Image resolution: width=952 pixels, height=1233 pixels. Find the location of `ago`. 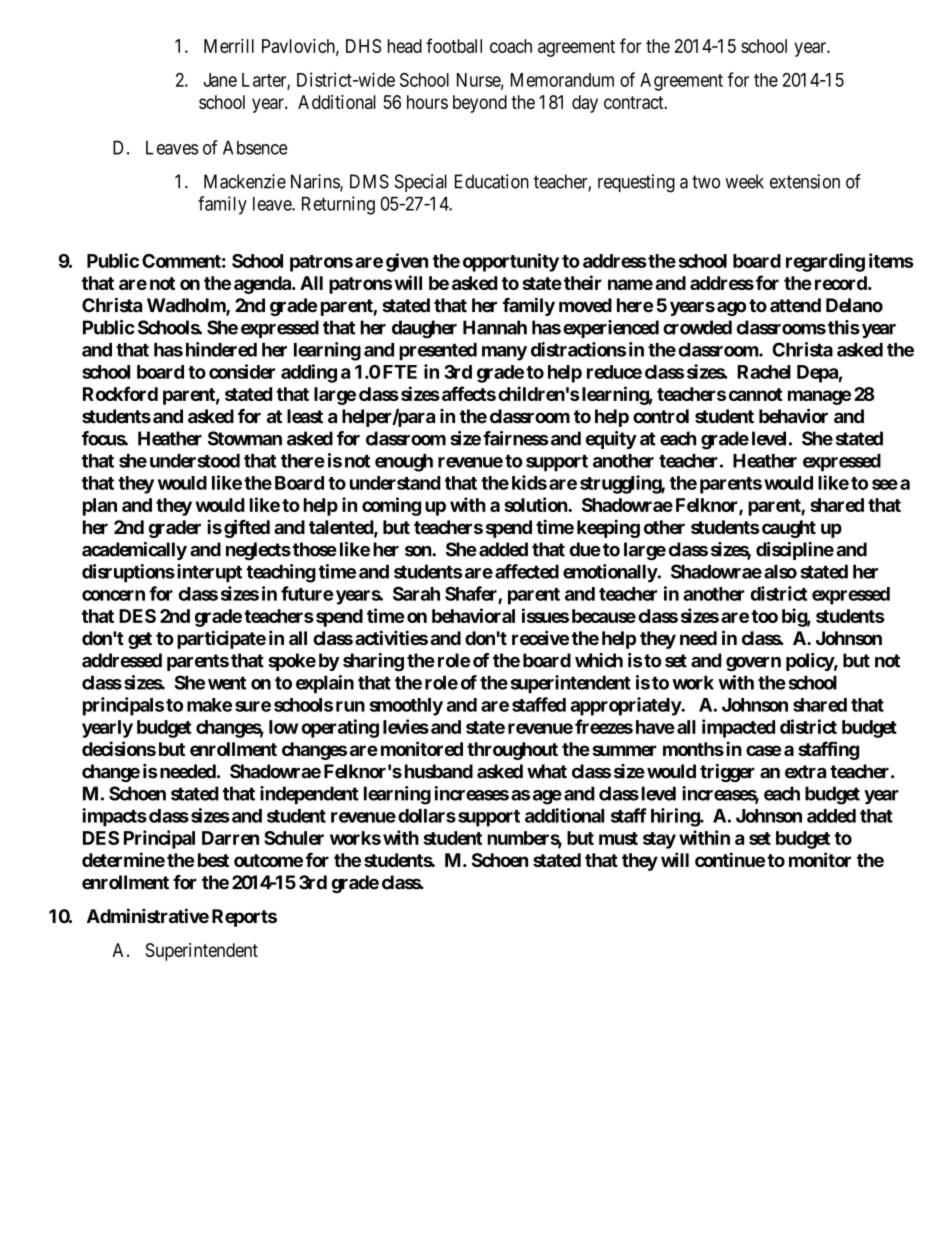

ago is located at coordinates (731, 308).
